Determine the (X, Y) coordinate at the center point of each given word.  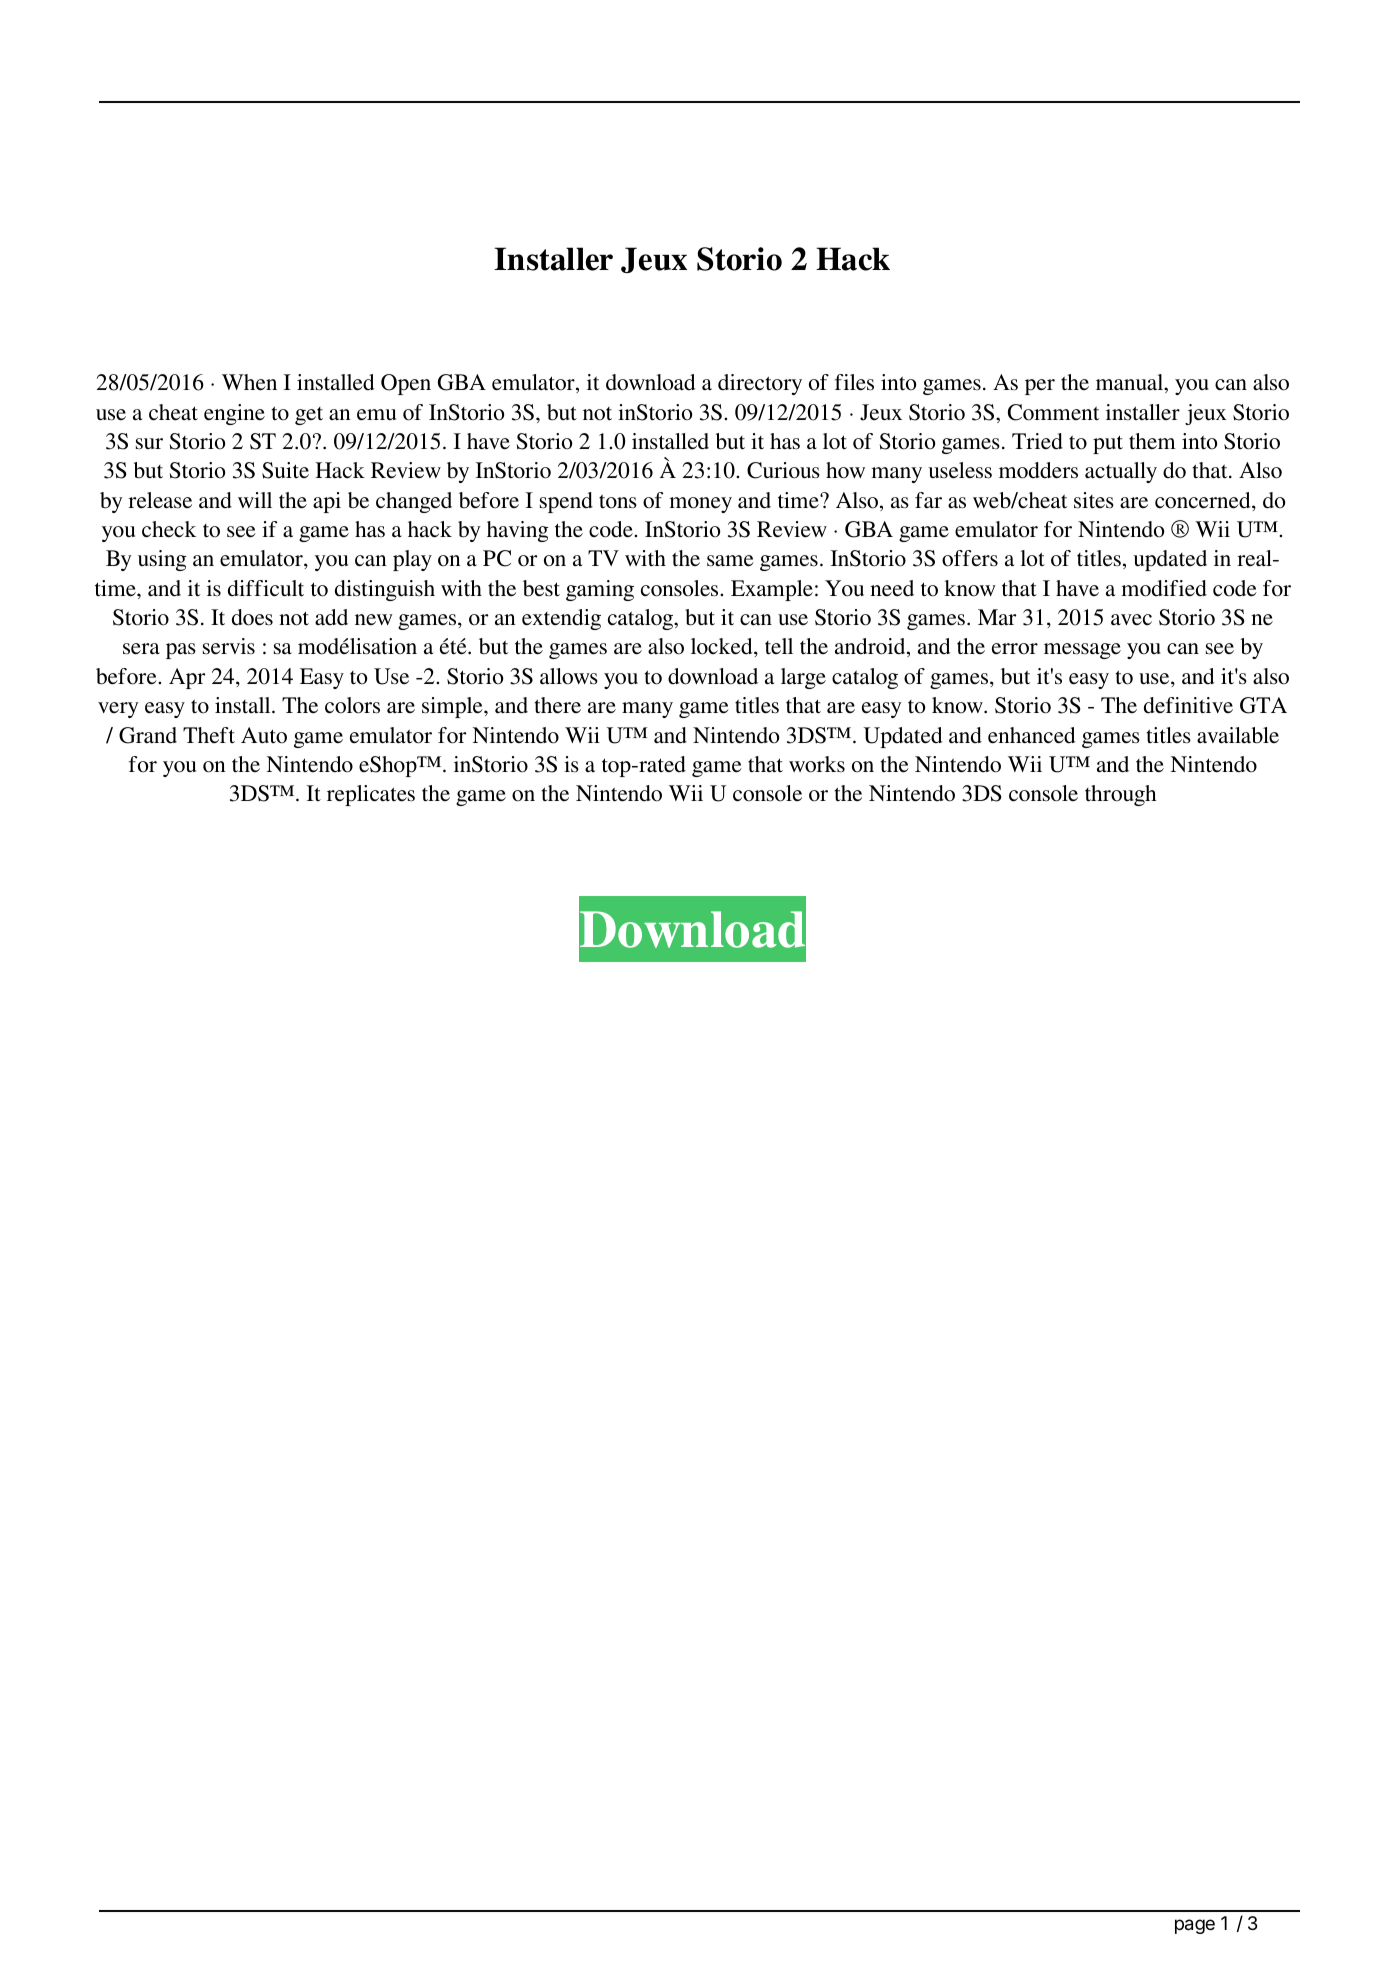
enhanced (1031, 735)
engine (234, 414)
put (1108, 444)
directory (760, 384)
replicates (371, 795)
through (1121, 795)
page (1195, 1926)
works (817, 764)
